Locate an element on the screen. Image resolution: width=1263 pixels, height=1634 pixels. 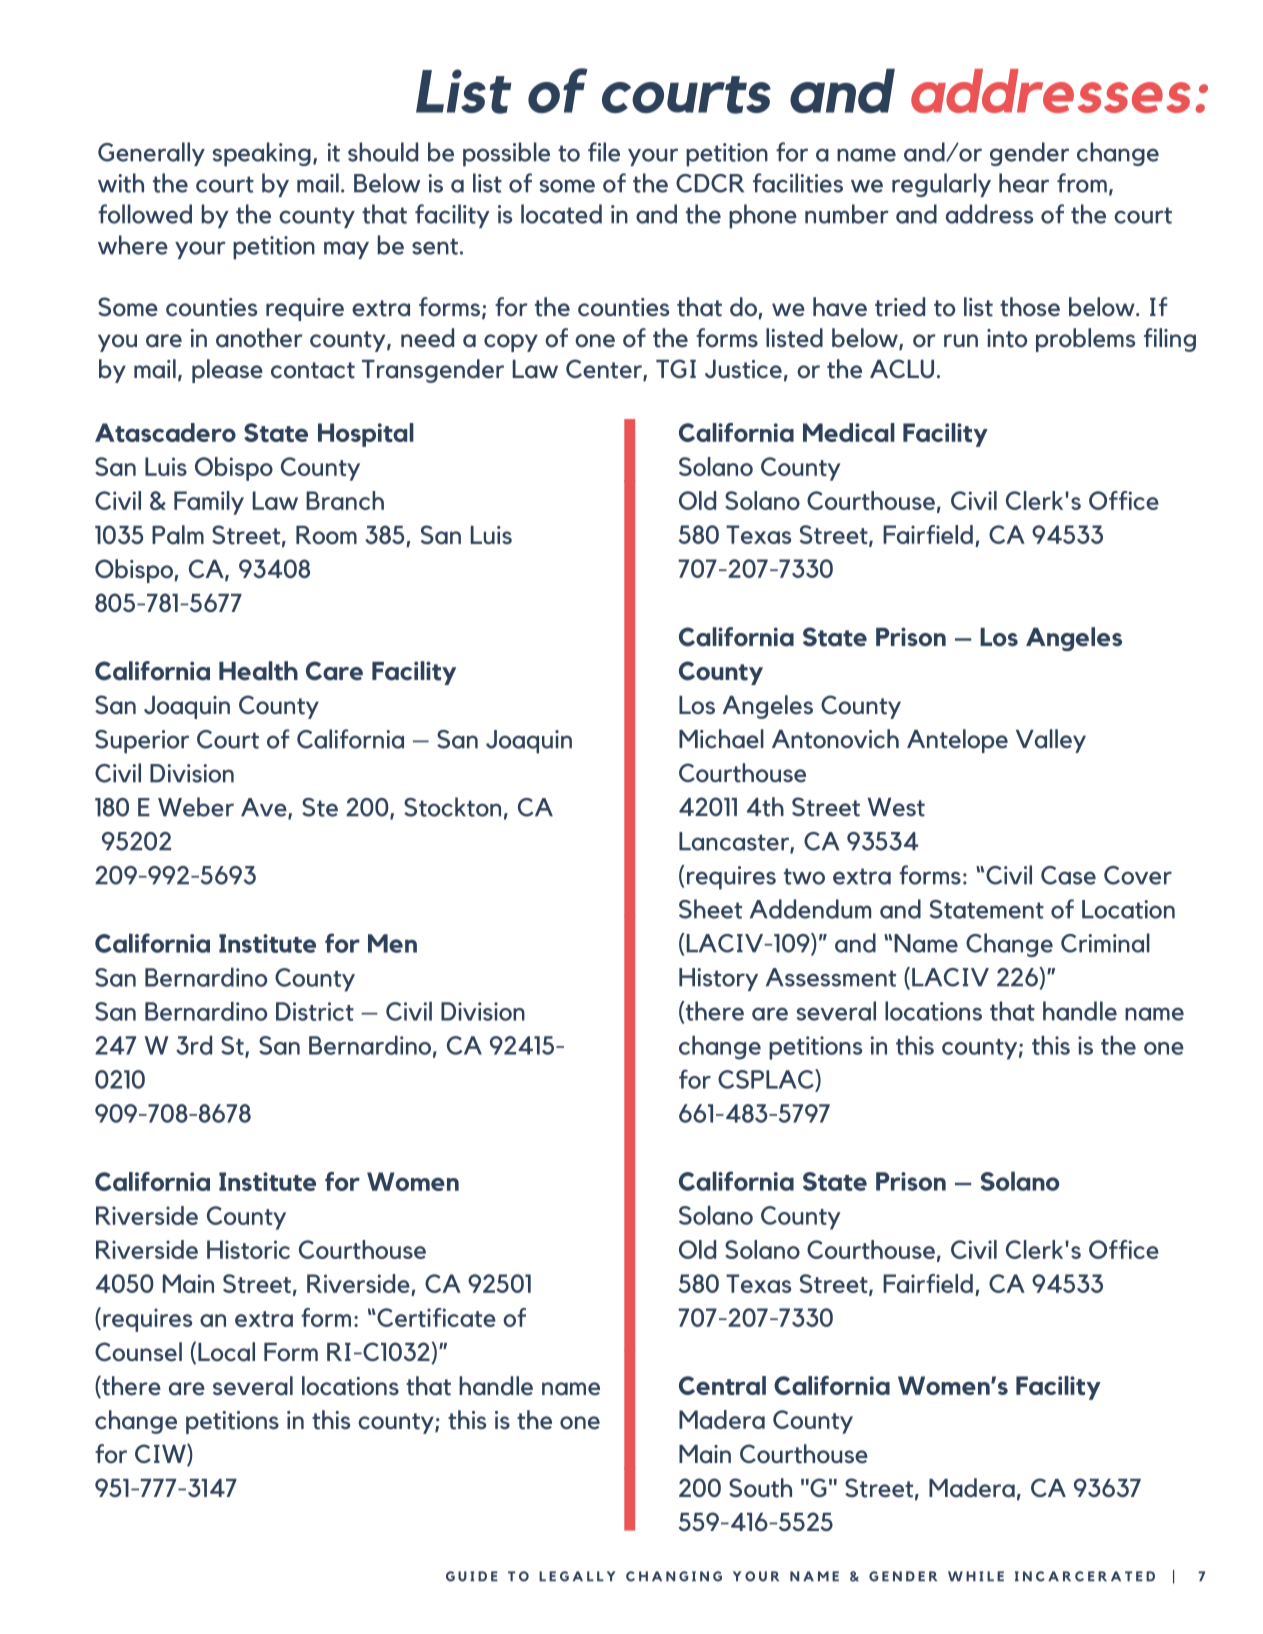
Local is located at coordinates (226, 1352).
